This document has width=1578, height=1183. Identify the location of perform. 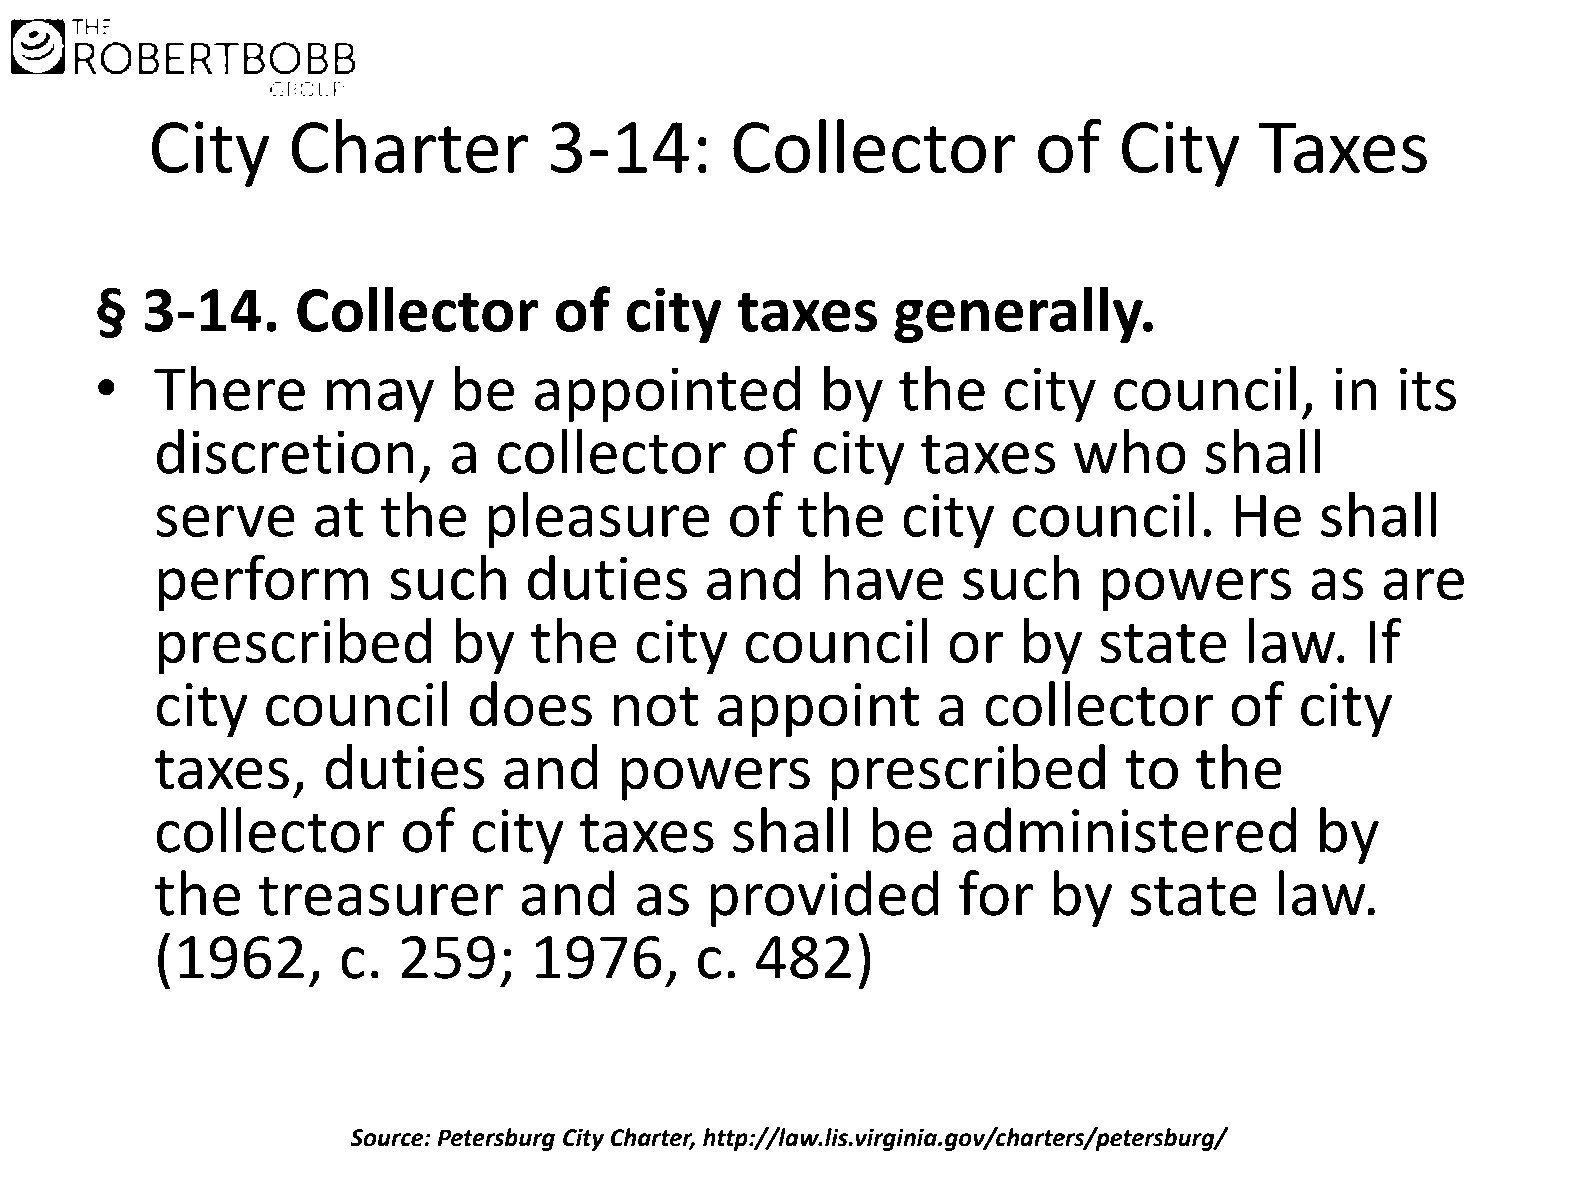
(263, 583).
